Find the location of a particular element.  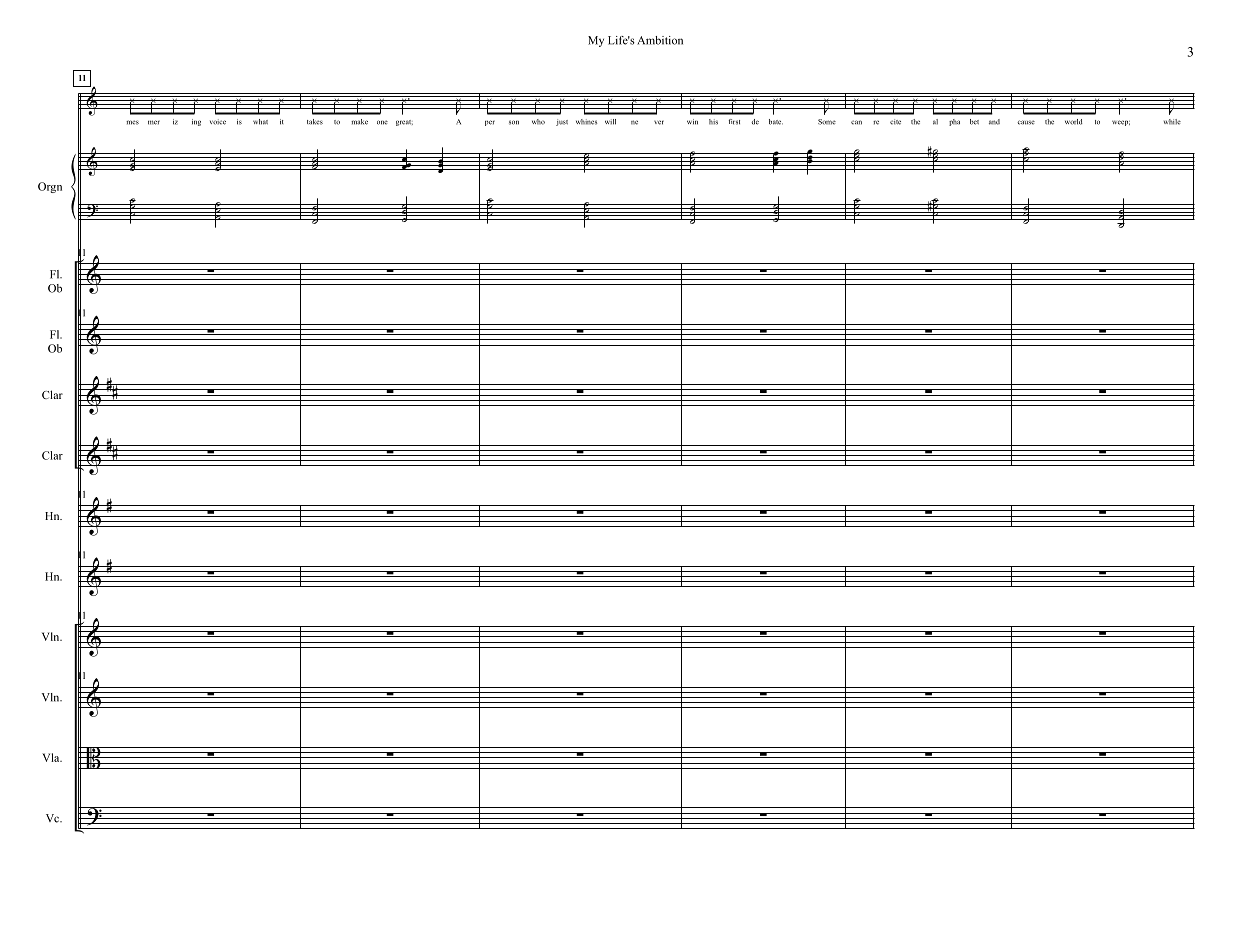

what is located at coordinates (260, 122).
